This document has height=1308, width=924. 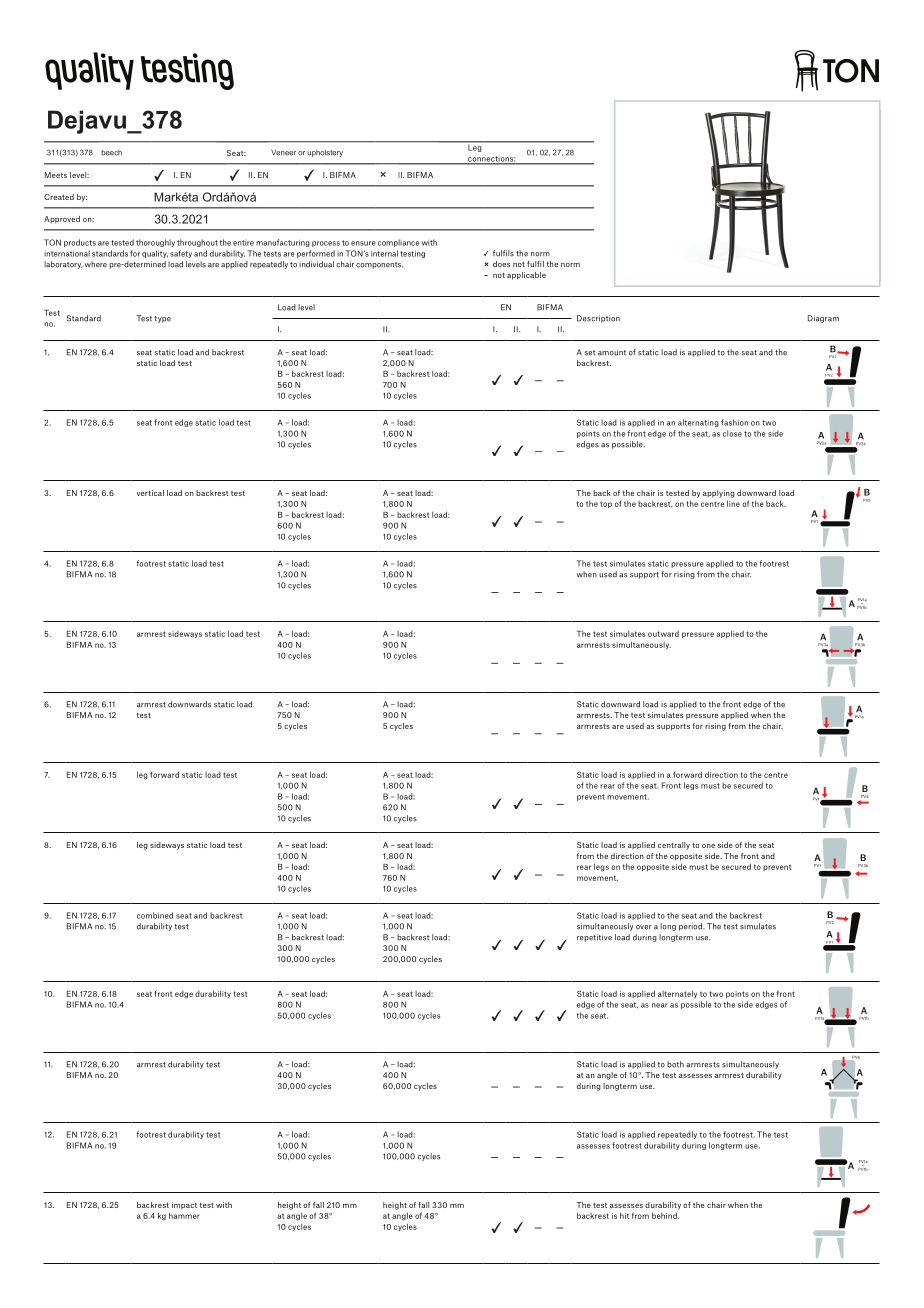 What do you see at coordinates (111, 153) in the document?
I see `beech` at bounding box center [111, 153].
